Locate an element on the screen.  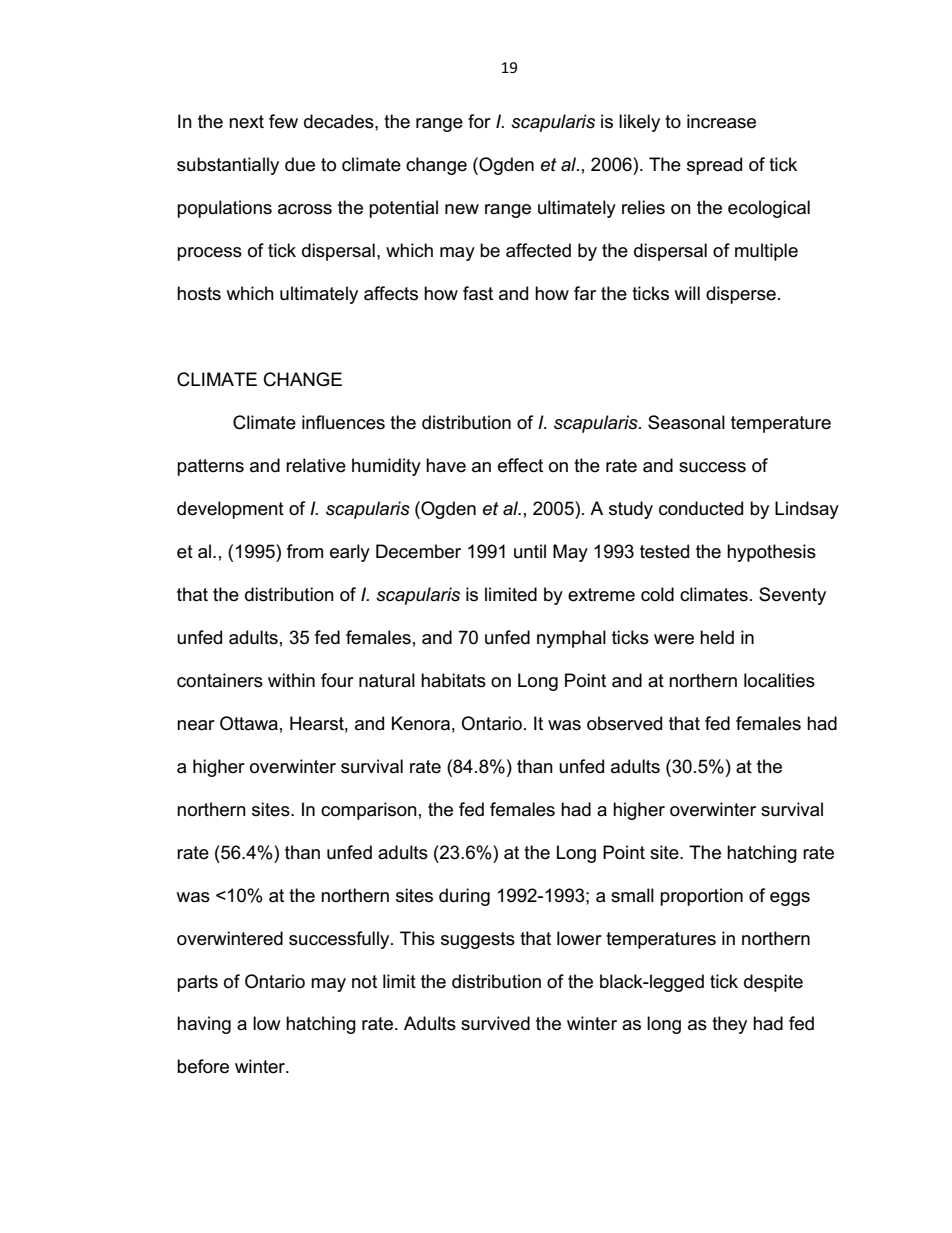
new is located at coordinates (462, 209).
